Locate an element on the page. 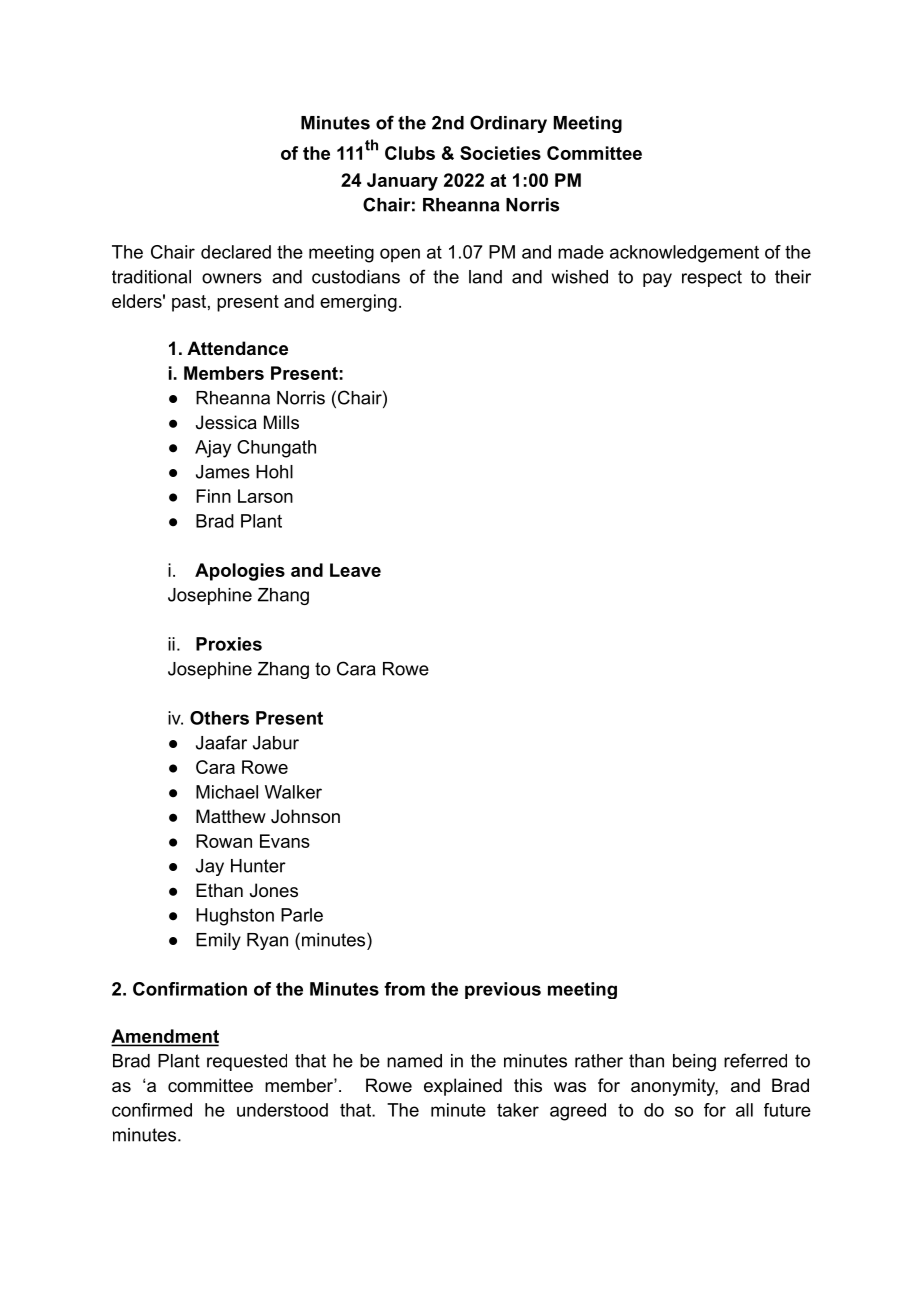 The width and height of the image is (924, 1307). Proxies is located at coordinates (229, 644).
